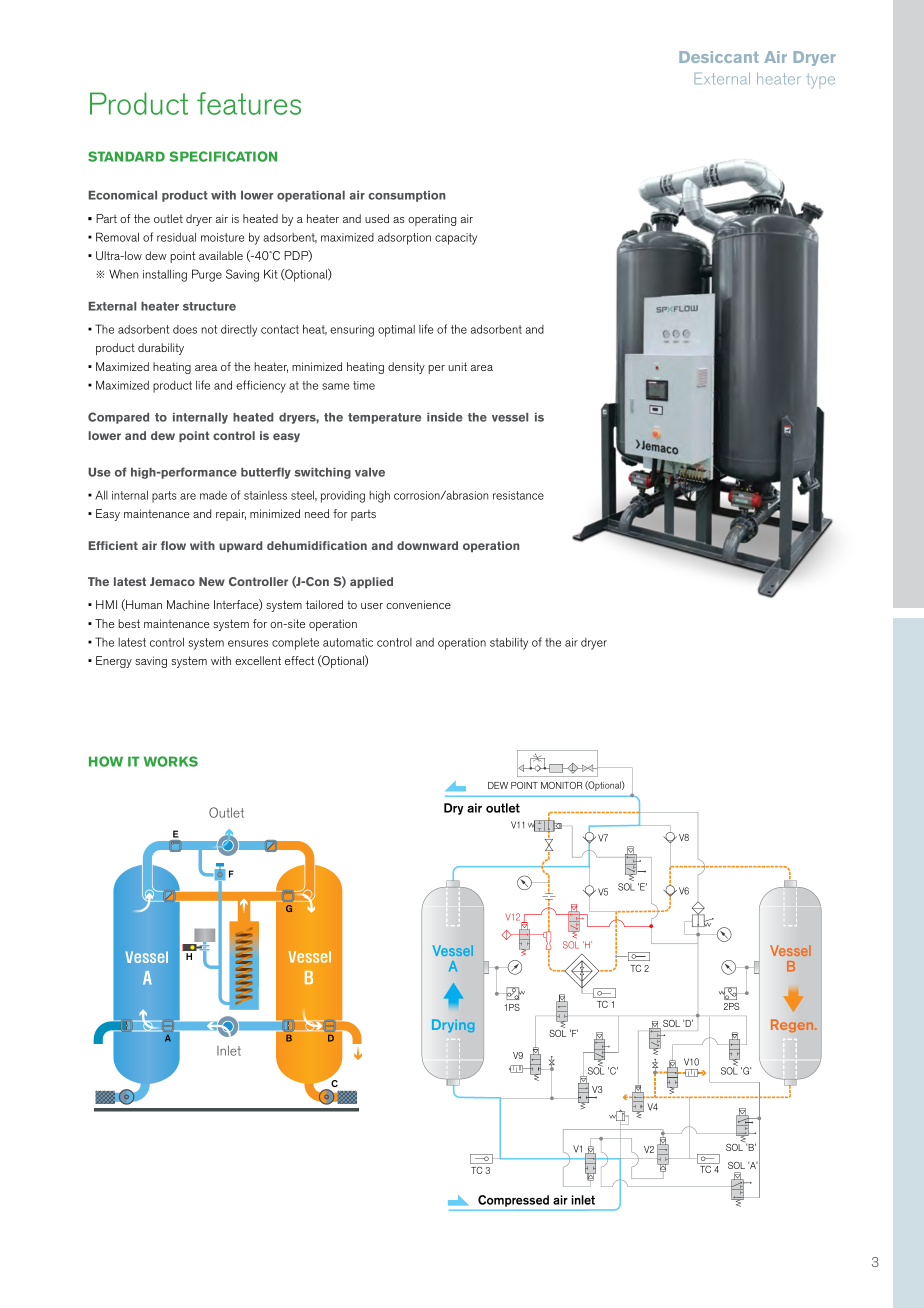 The width and height of the image is (924, 1308). Describe the element at coordinates (793, 1025) in the image. I see `Regen` at that location.
